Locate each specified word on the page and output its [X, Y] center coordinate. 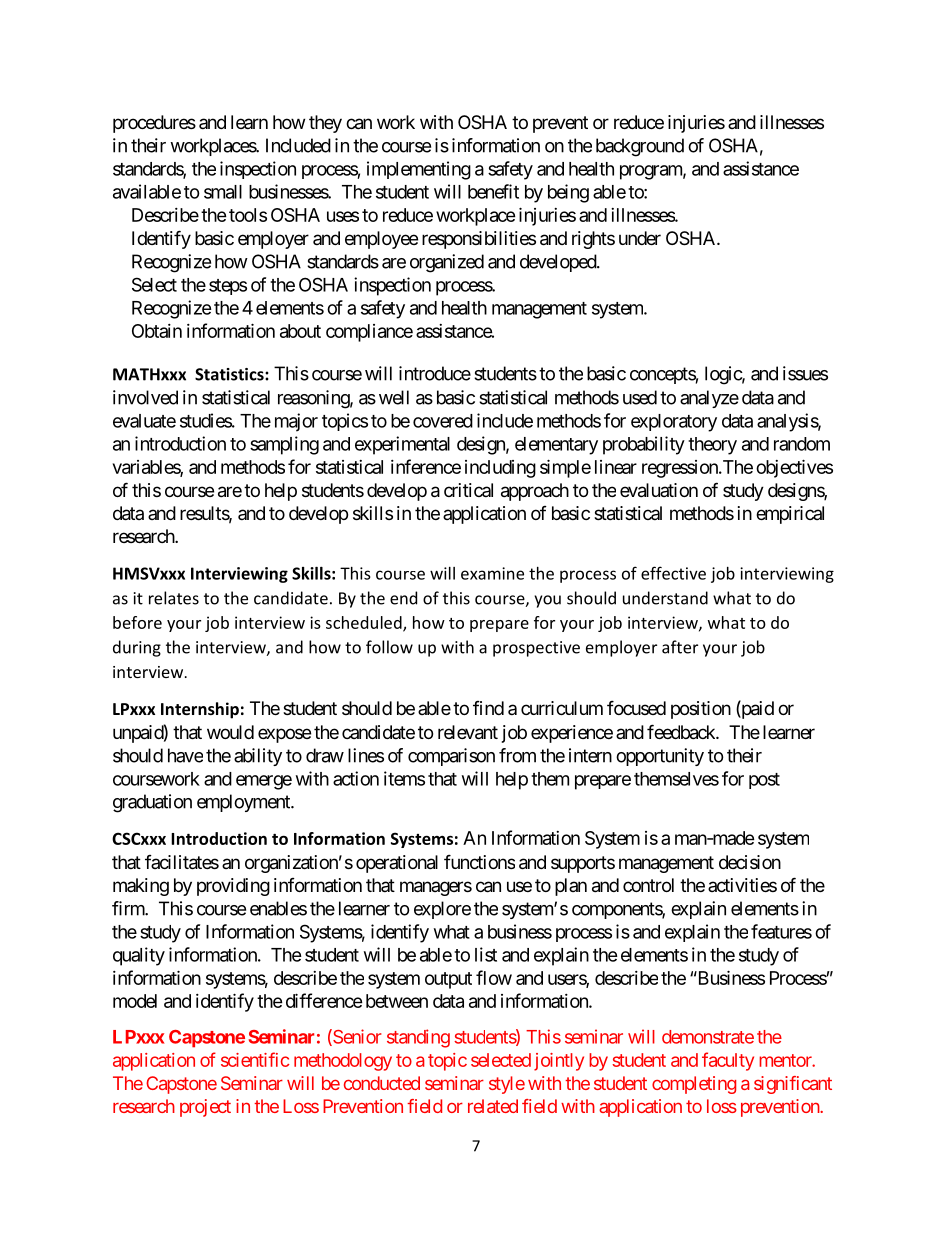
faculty [728, 1061]
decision [750, 862]
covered [443, 421]
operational [397, 864]
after [680, 647]
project [205, 1108]
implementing [419, 170]
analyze [709, 399]
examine [492, 573]
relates [174, 598]
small [223, 192]
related [493, 1106]
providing [233, 887]
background [640, 147]
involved [145, 397]
